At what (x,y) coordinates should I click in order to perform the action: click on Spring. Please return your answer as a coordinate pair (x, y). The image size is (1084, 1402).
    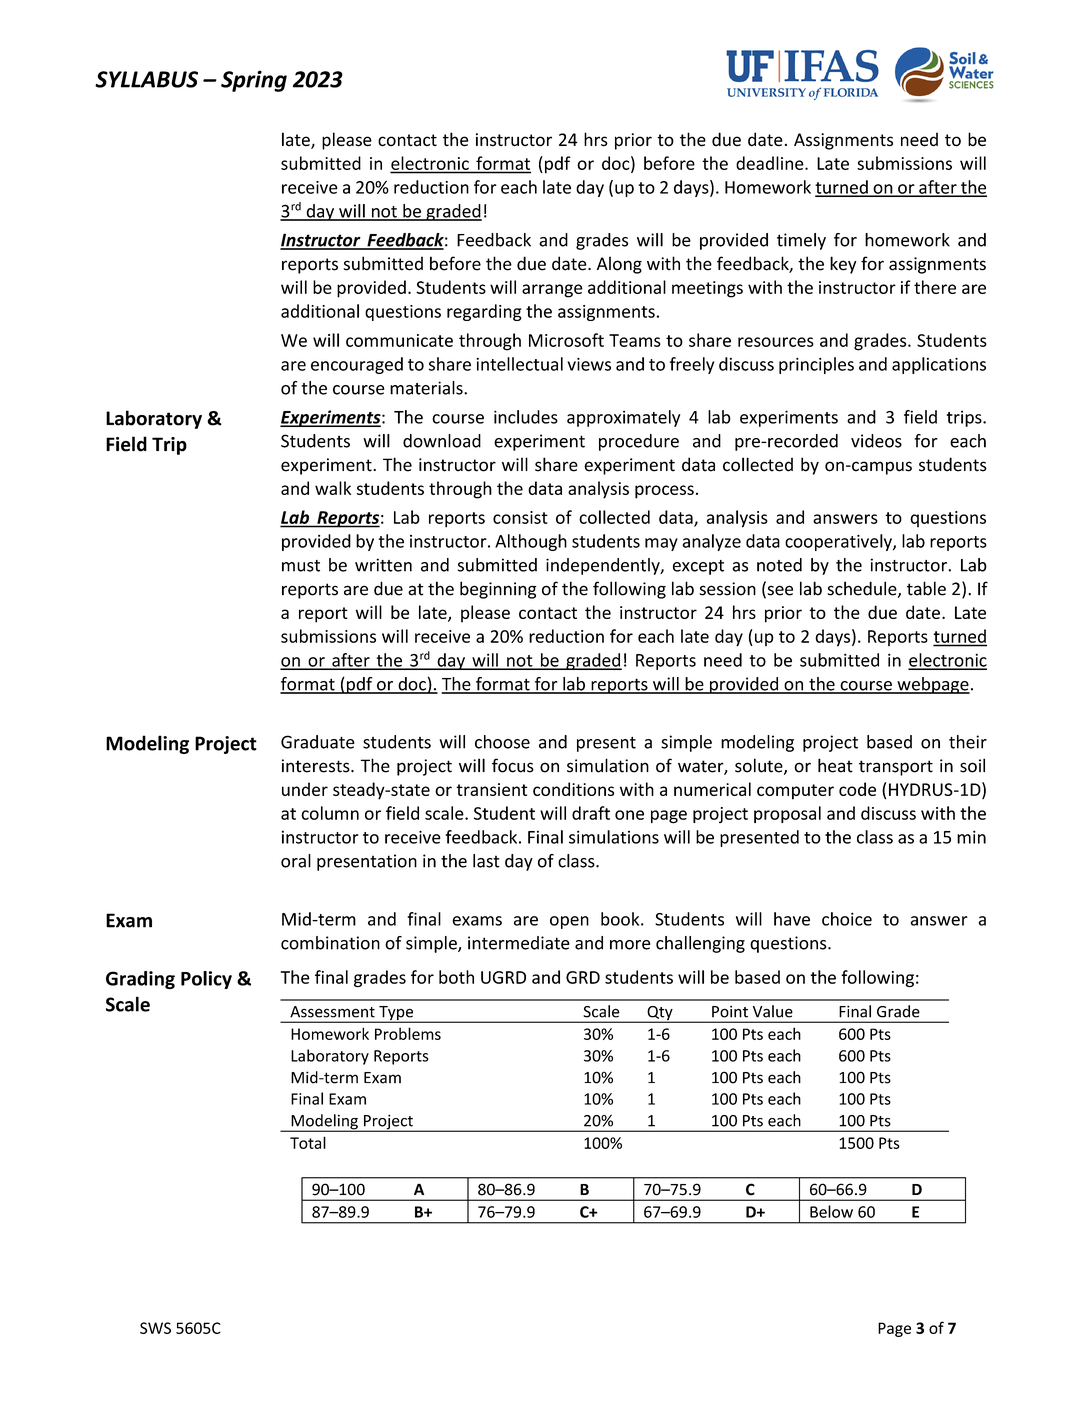
    Looking at the image, I should click on (254, 81).
